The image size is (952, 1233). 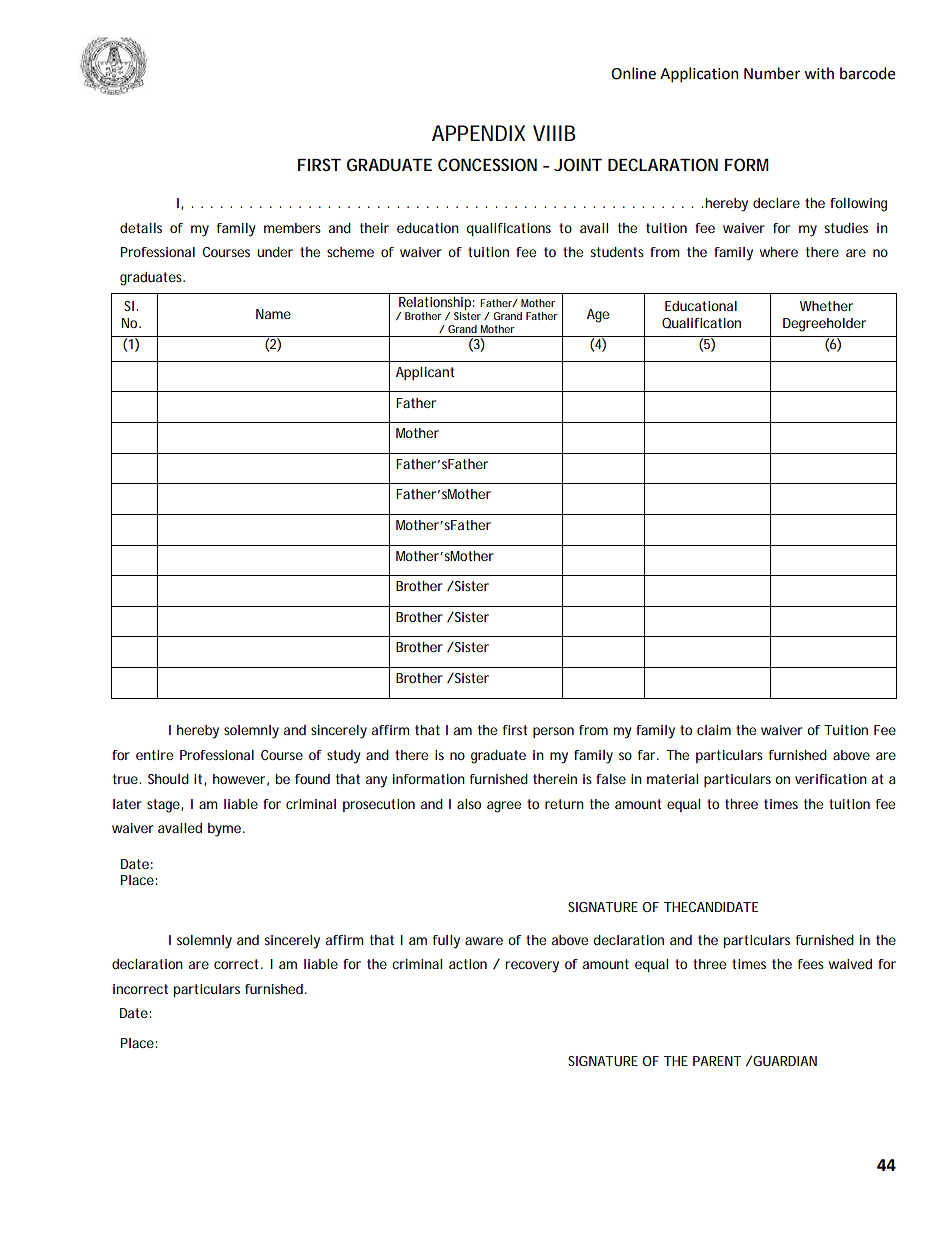 I want to click on claim, so click(x=714, y=730).
